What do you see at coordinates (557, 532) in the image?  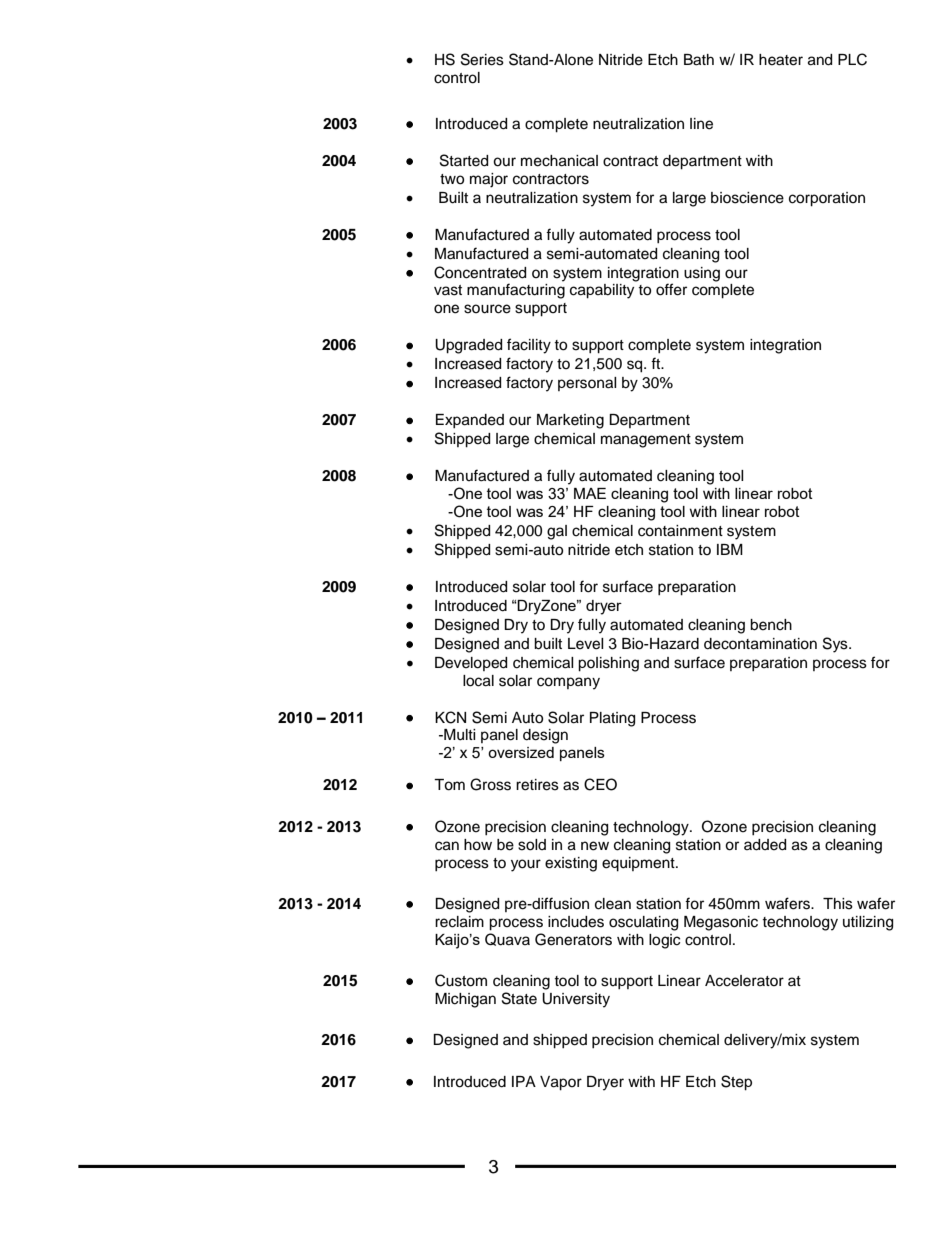 I see `gal` at bounding box center [557, 532].
